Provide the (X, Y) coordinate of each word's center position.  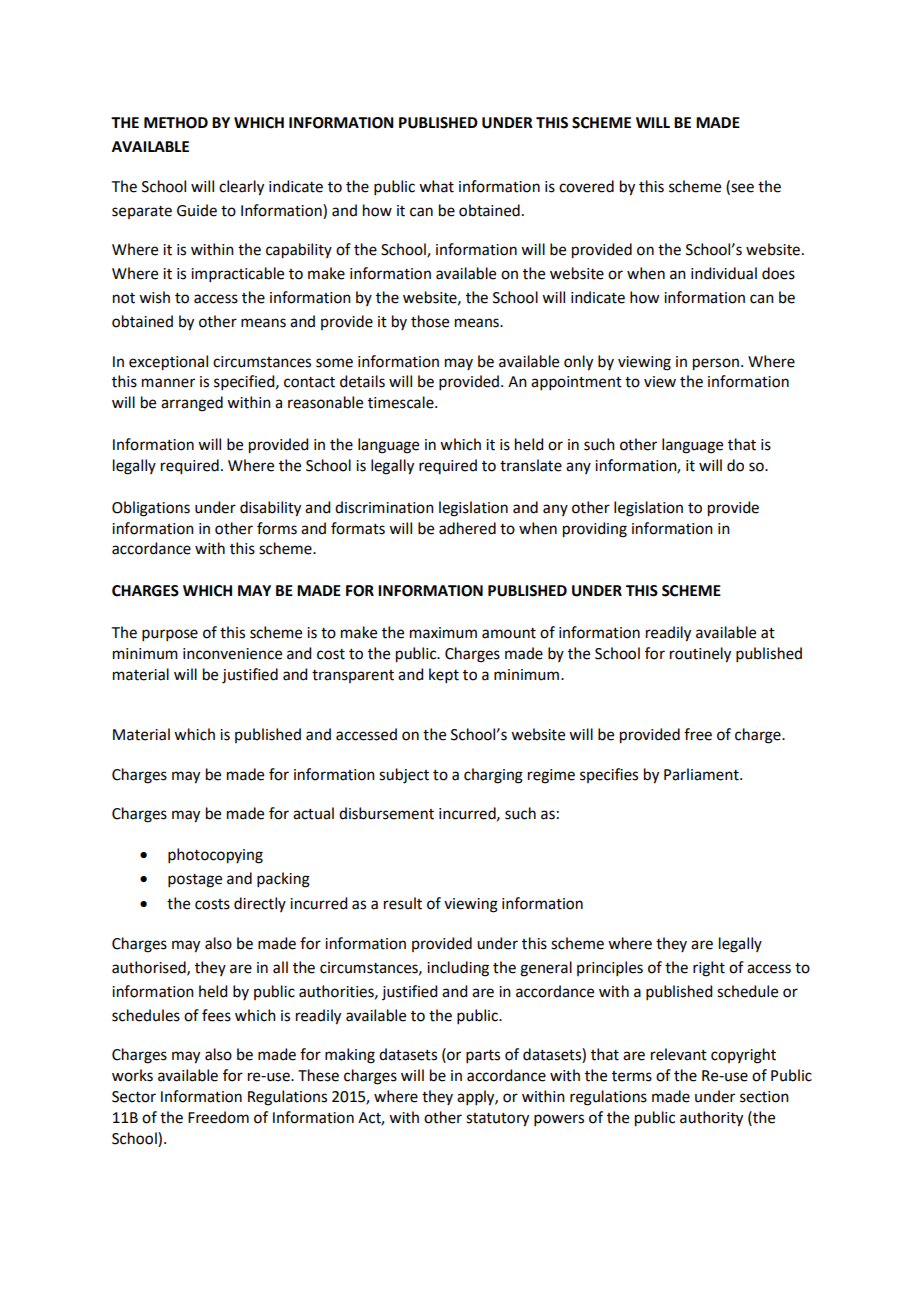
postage (195, 881)
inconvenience (232, 654)
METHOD (176, 123)
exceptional (168, 363)
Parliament (702, 774)
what (436, 186)
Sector (134, 1097)
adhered (467, 528)
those (430, 321)
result (403, 903)
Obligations (151, 509)
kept (444, 675)
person (716, 364)
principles (610, 968)
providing (595, 530)
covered (586, 186)
